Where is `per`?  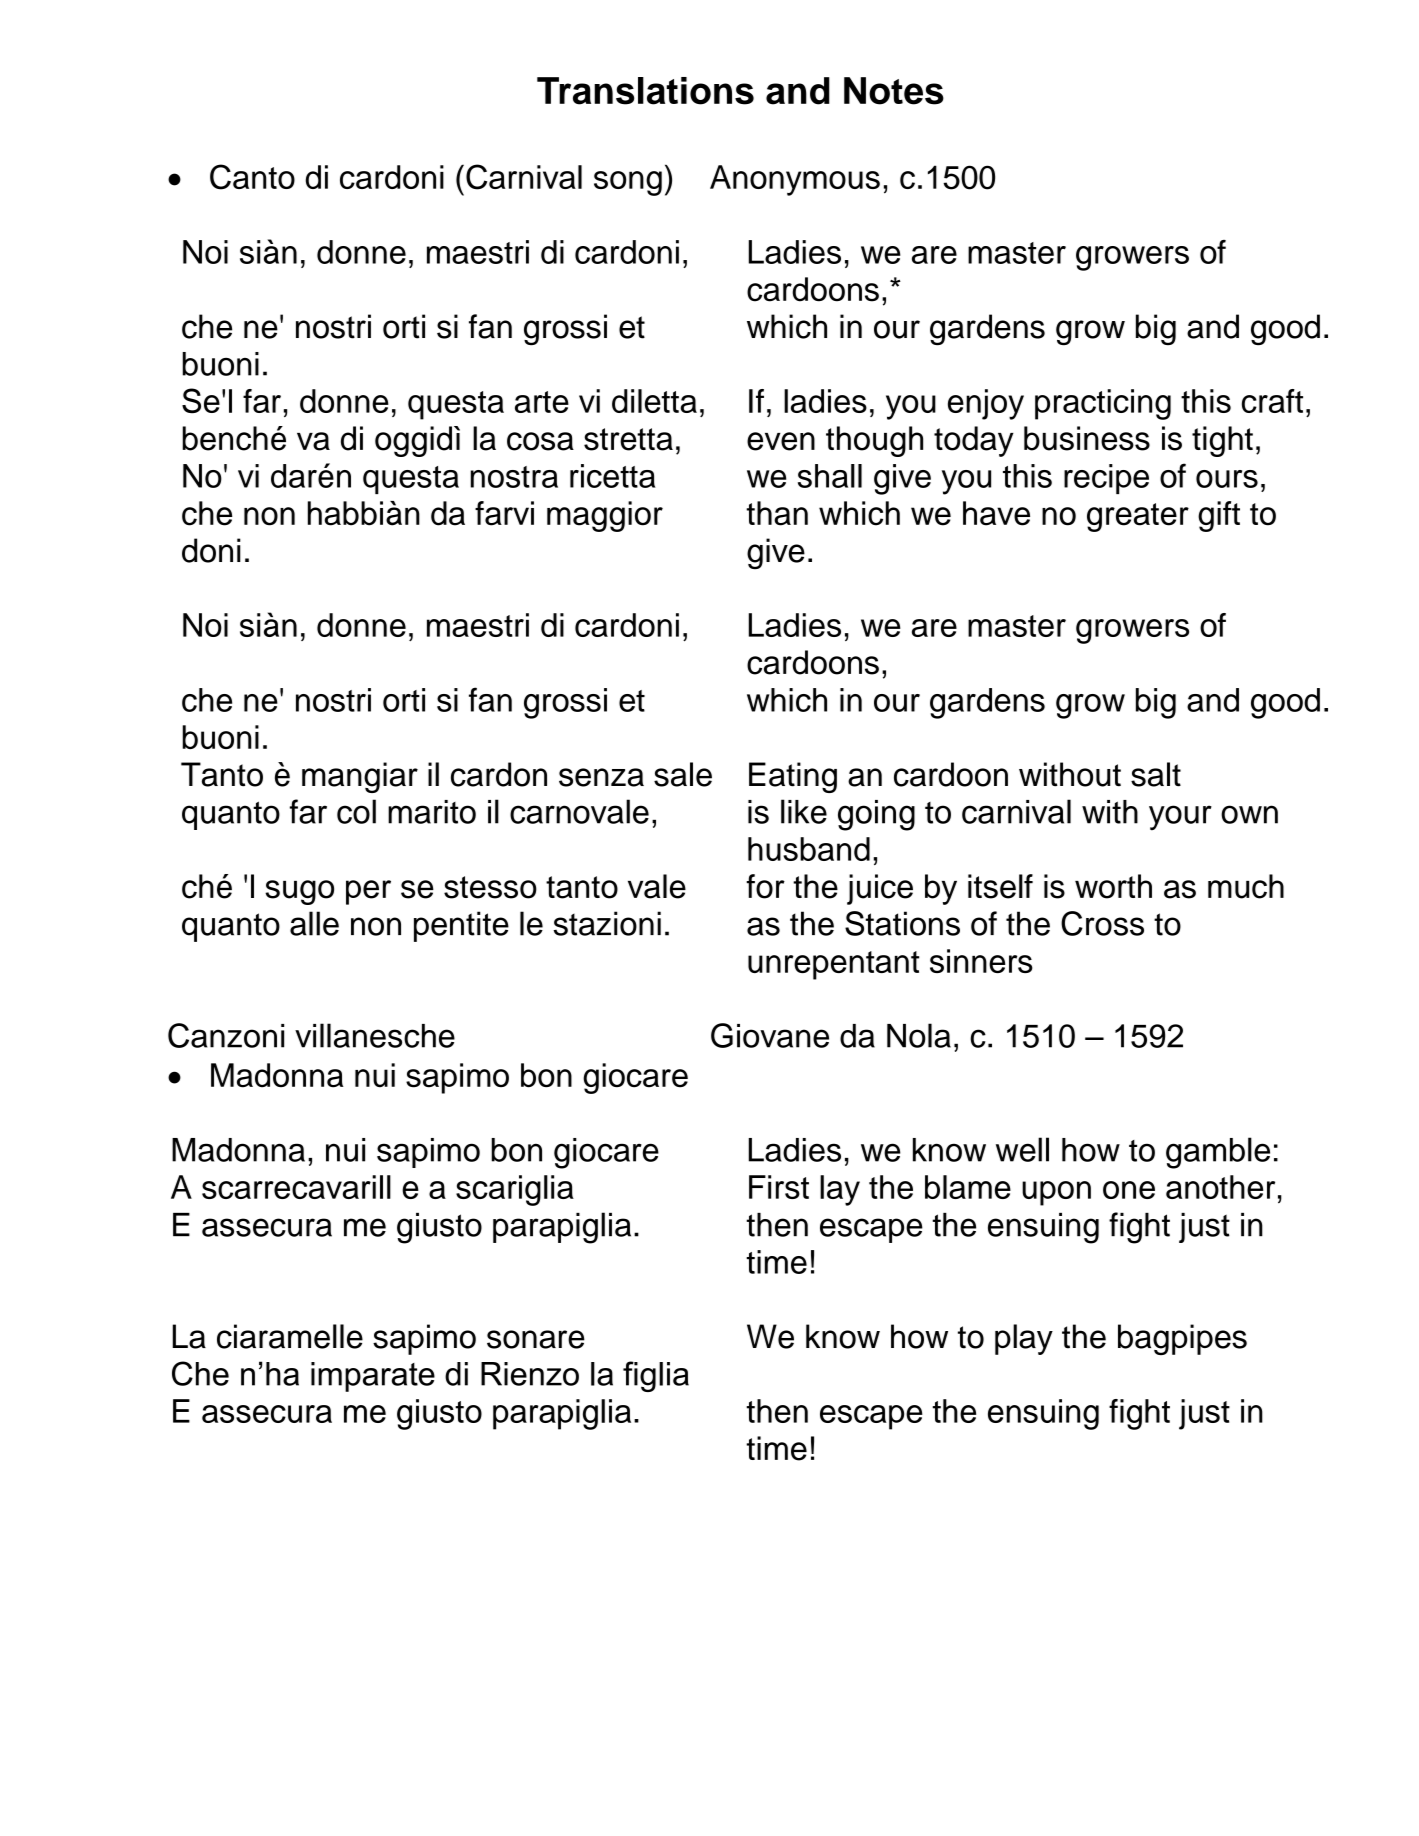
per is located at coordinates (368, 892).
